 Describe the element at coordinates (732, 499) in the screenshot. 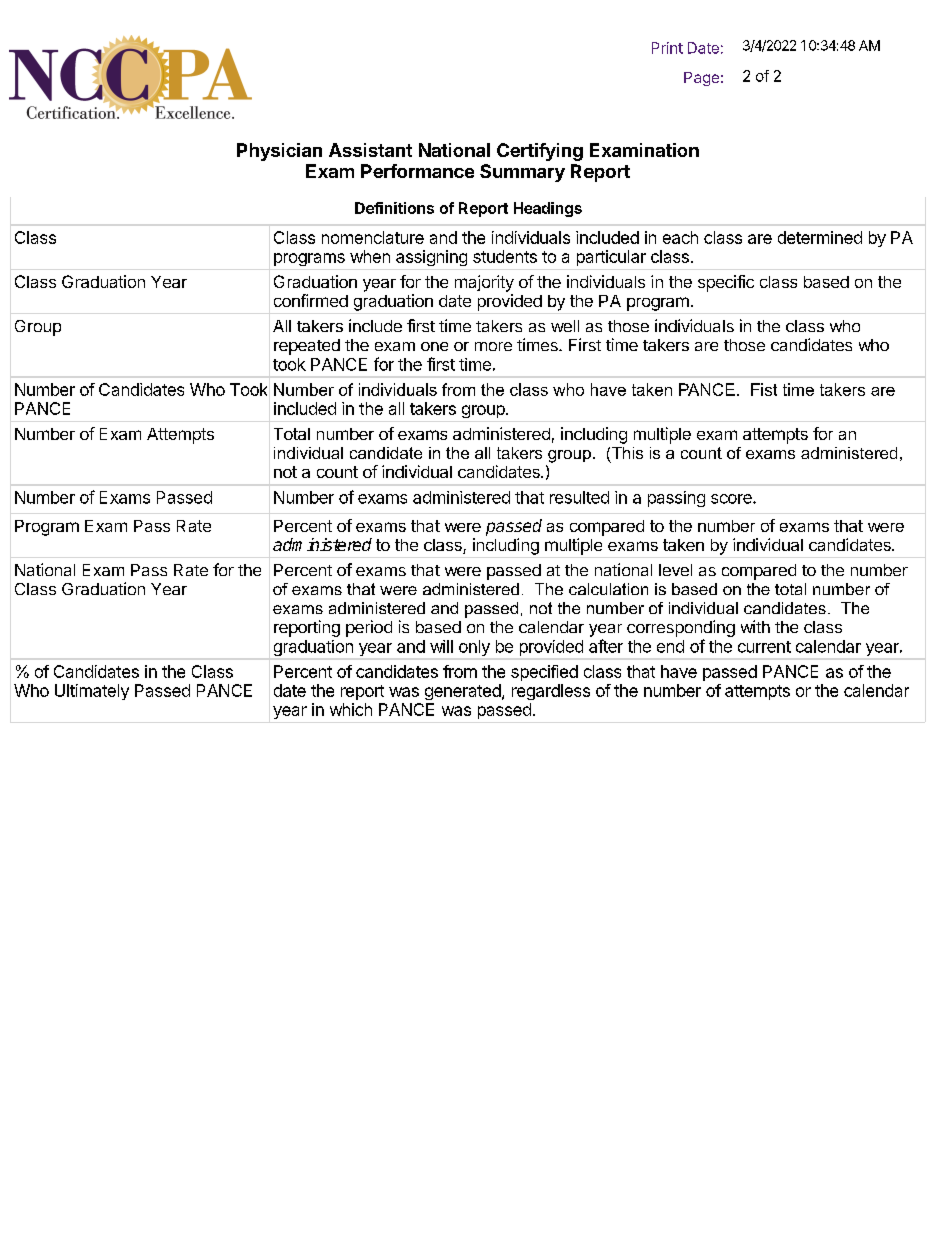

I see `score` at that location.
